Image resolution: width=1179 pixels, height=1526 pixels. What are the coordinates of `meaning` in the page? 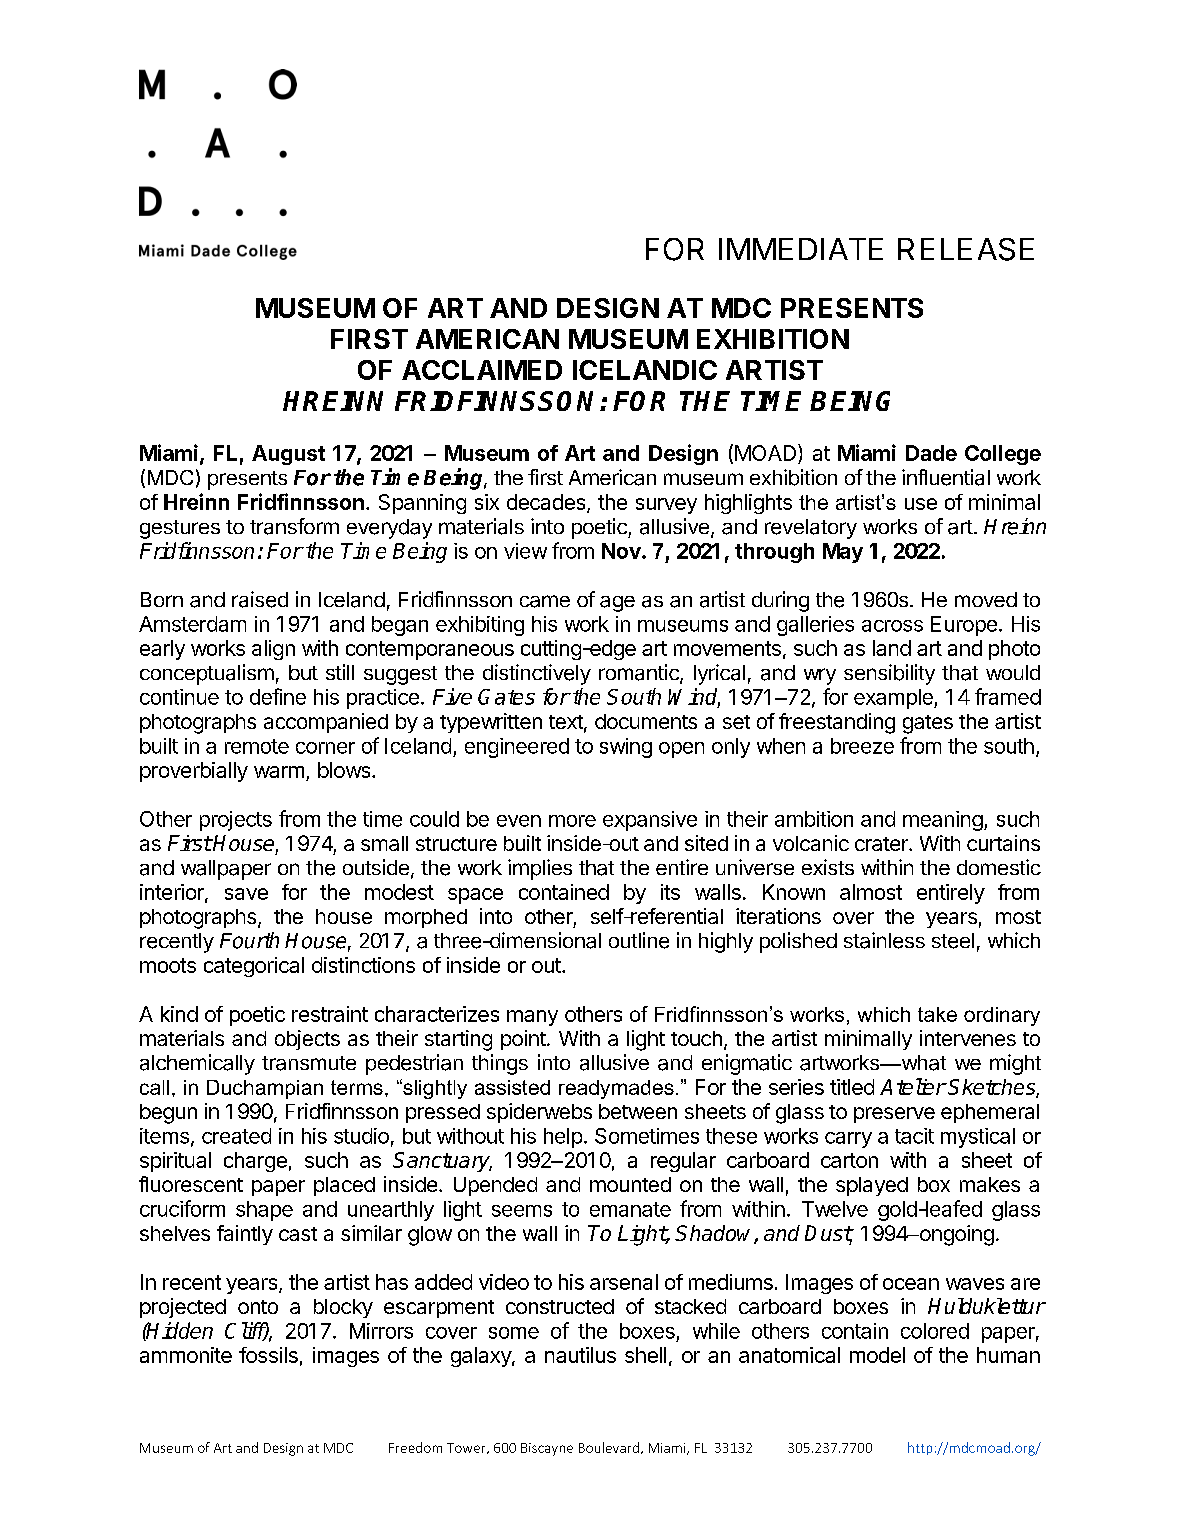 It's located at (943, 821).
